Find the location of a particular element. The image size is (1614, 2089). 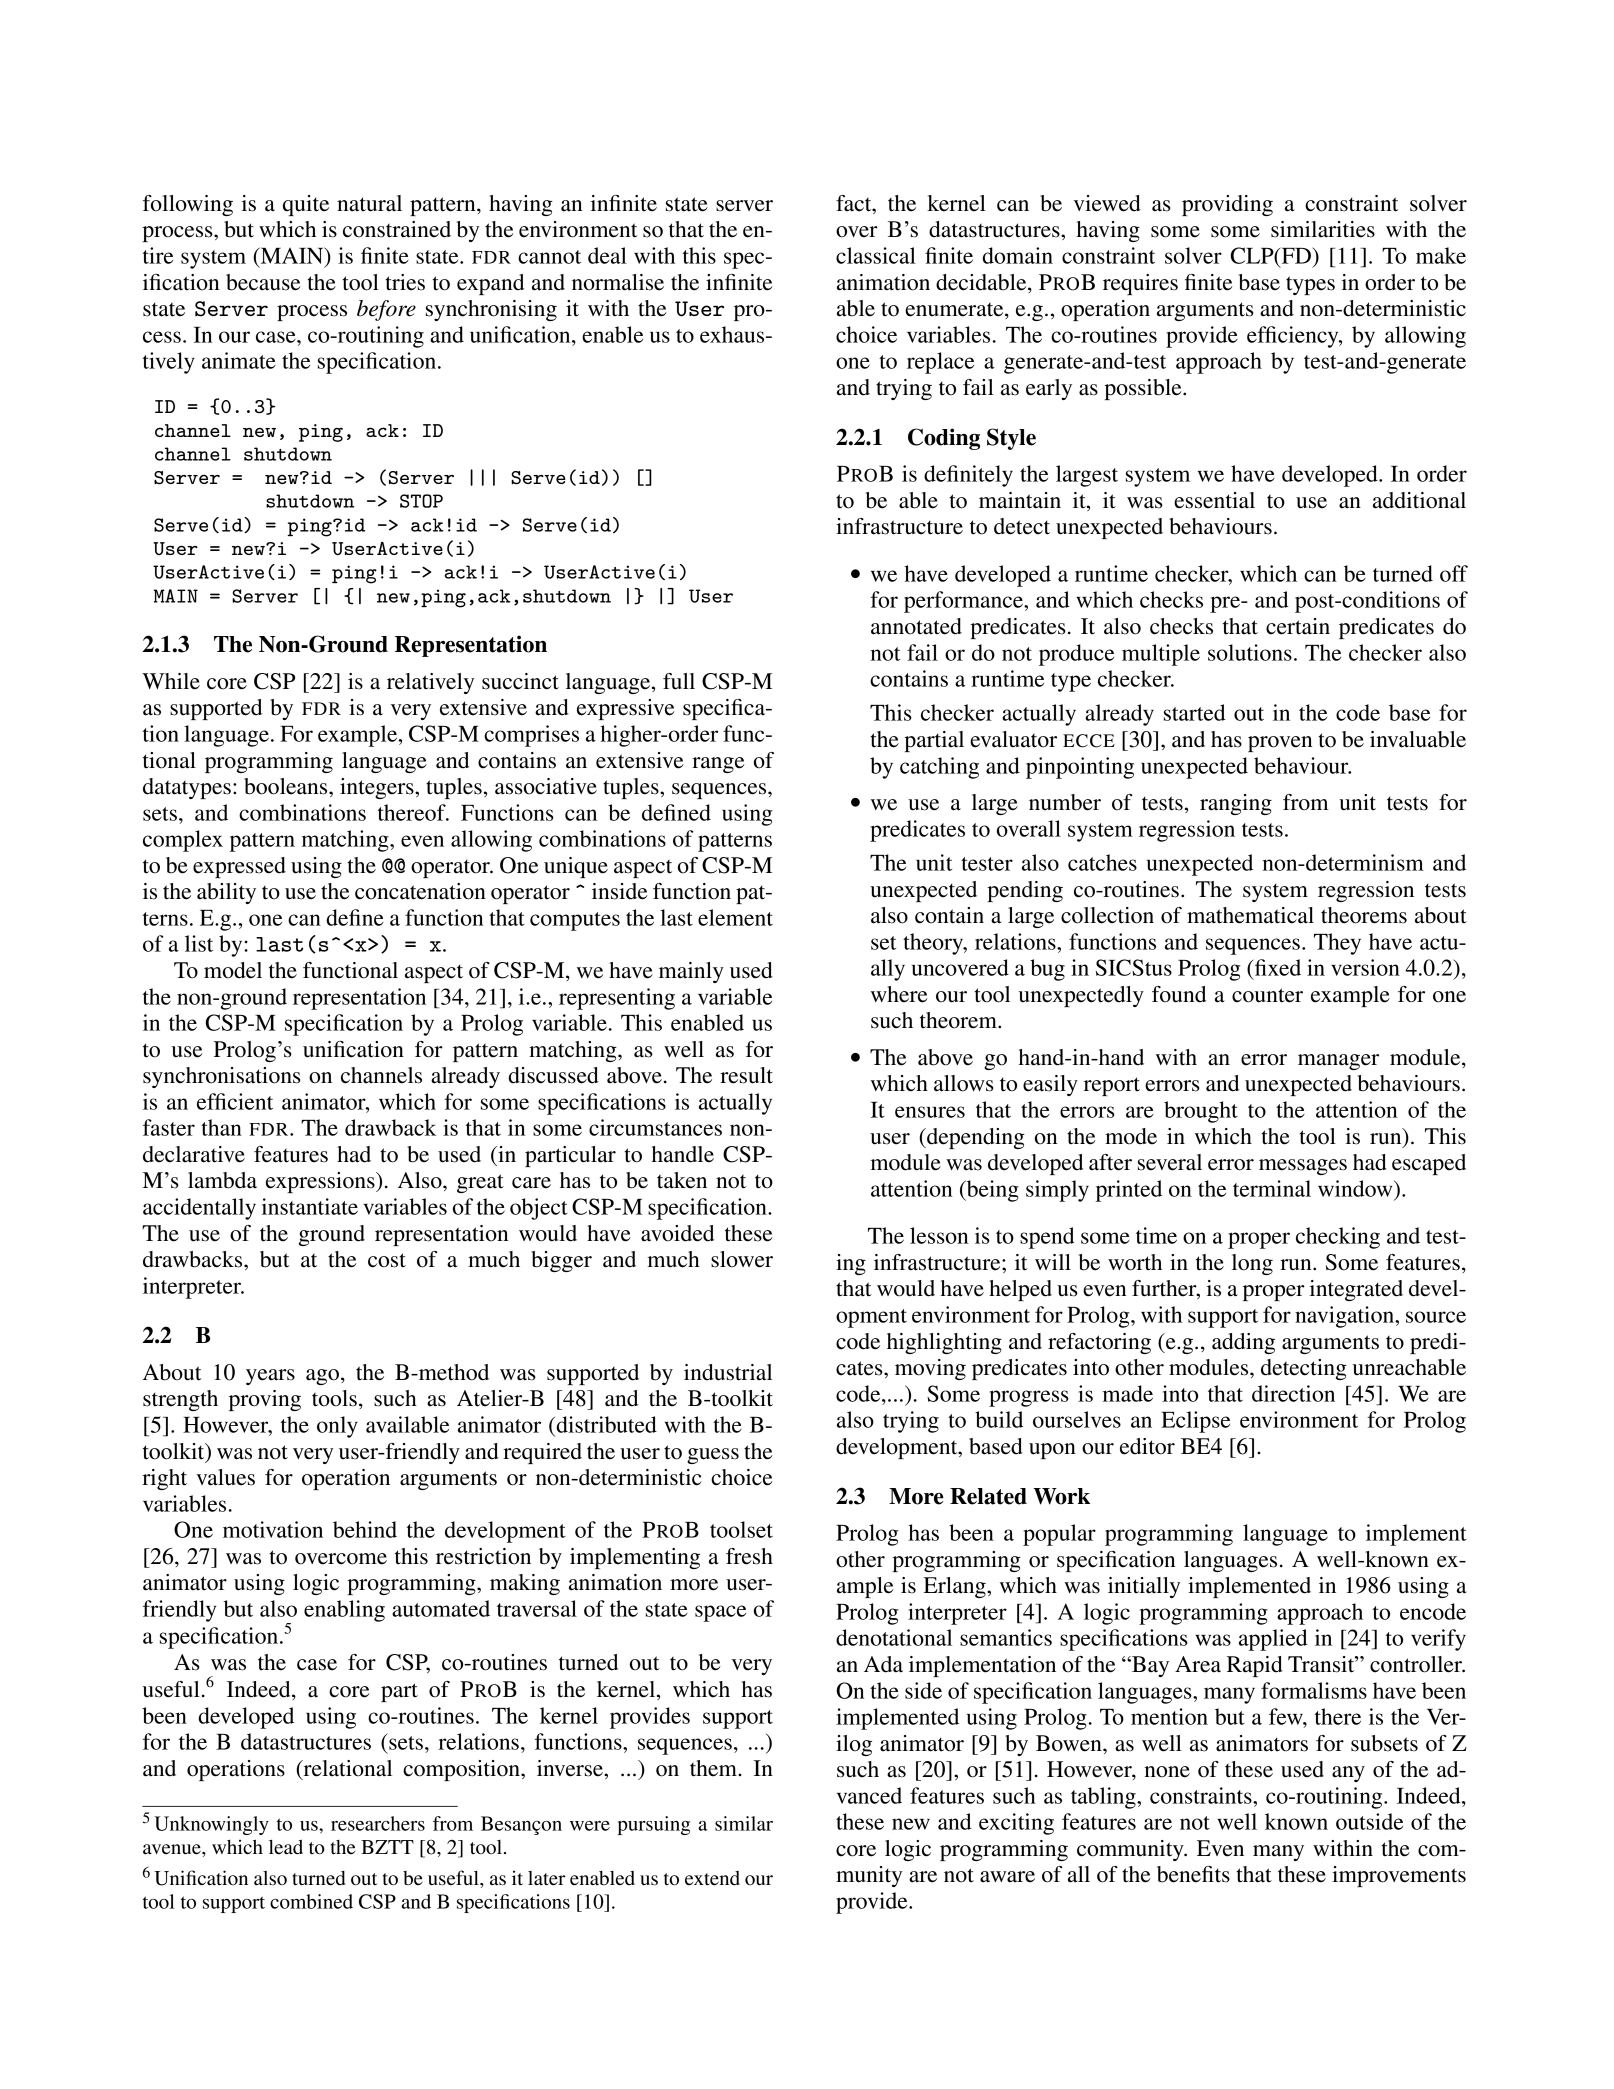

While is located at coordinates (171, 681).
